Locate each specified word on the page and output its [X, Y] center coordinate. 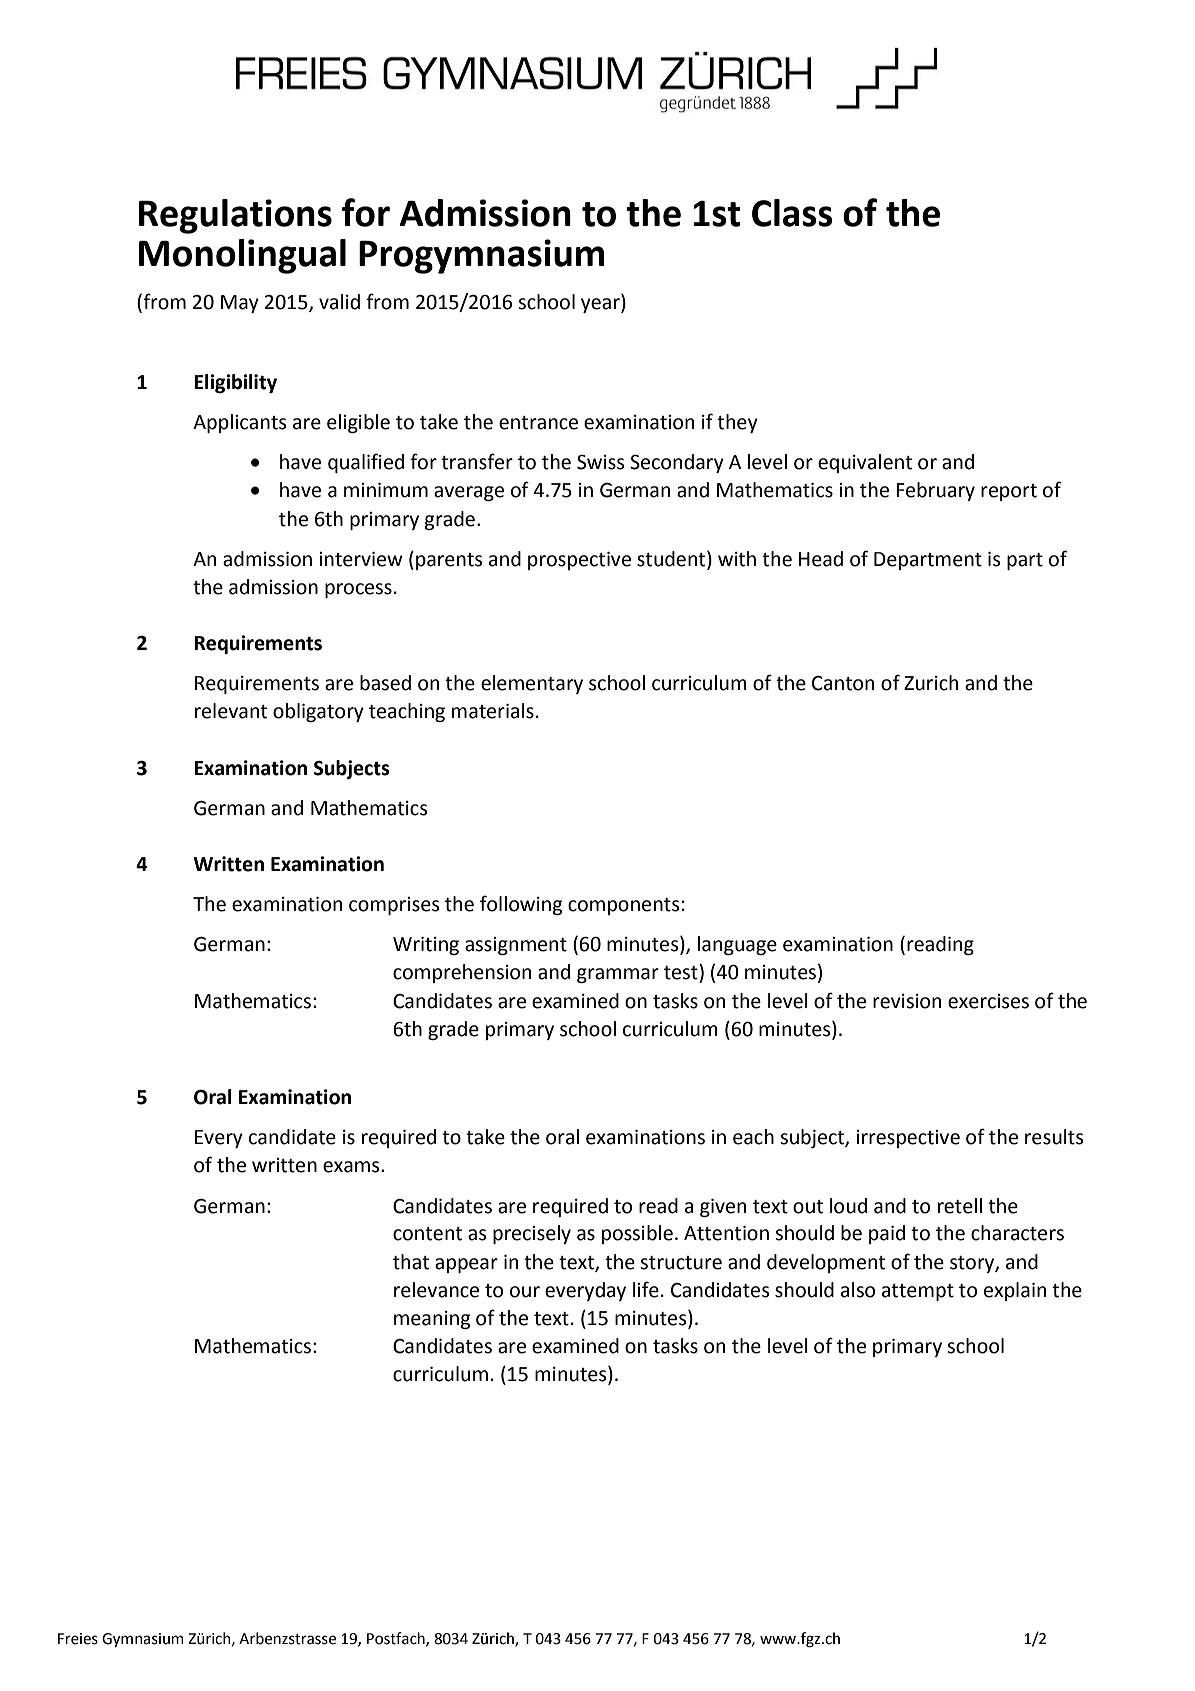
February [935, 491]
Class [792, 213]
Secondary [677, 463]
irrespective [908, 1139]
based [385, 683]
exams [352, 1167]
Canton [843, 683]
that [411, 1262]
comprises [394, 906]
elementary [532, 684]
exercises [988, 1001]
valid [339, 302]
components [623, 906]
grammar [618, 975]
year [601, 305]
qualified [366, 463]
